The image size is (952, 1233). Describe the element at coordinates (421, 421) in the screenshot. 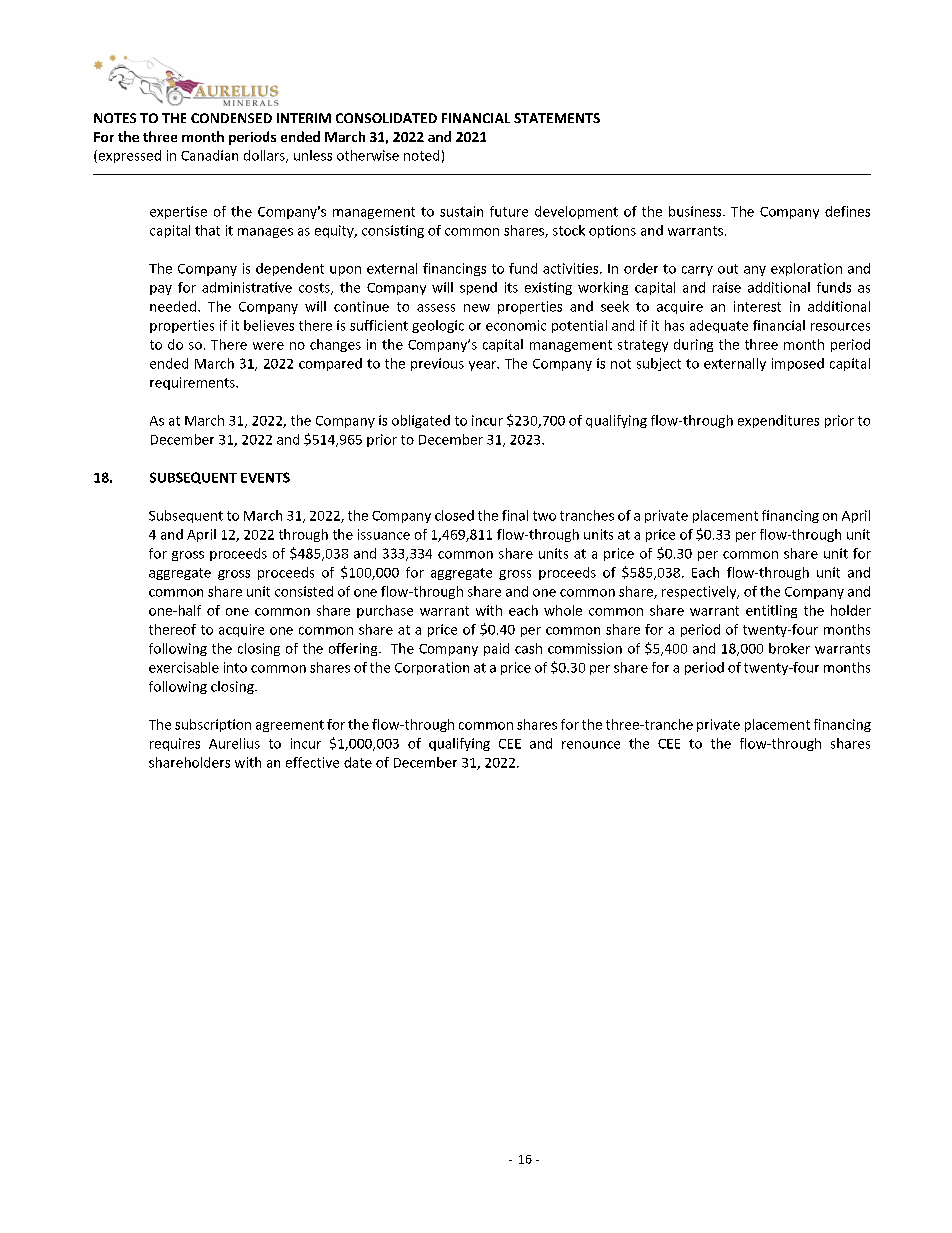

I see `obligated` at that location.
